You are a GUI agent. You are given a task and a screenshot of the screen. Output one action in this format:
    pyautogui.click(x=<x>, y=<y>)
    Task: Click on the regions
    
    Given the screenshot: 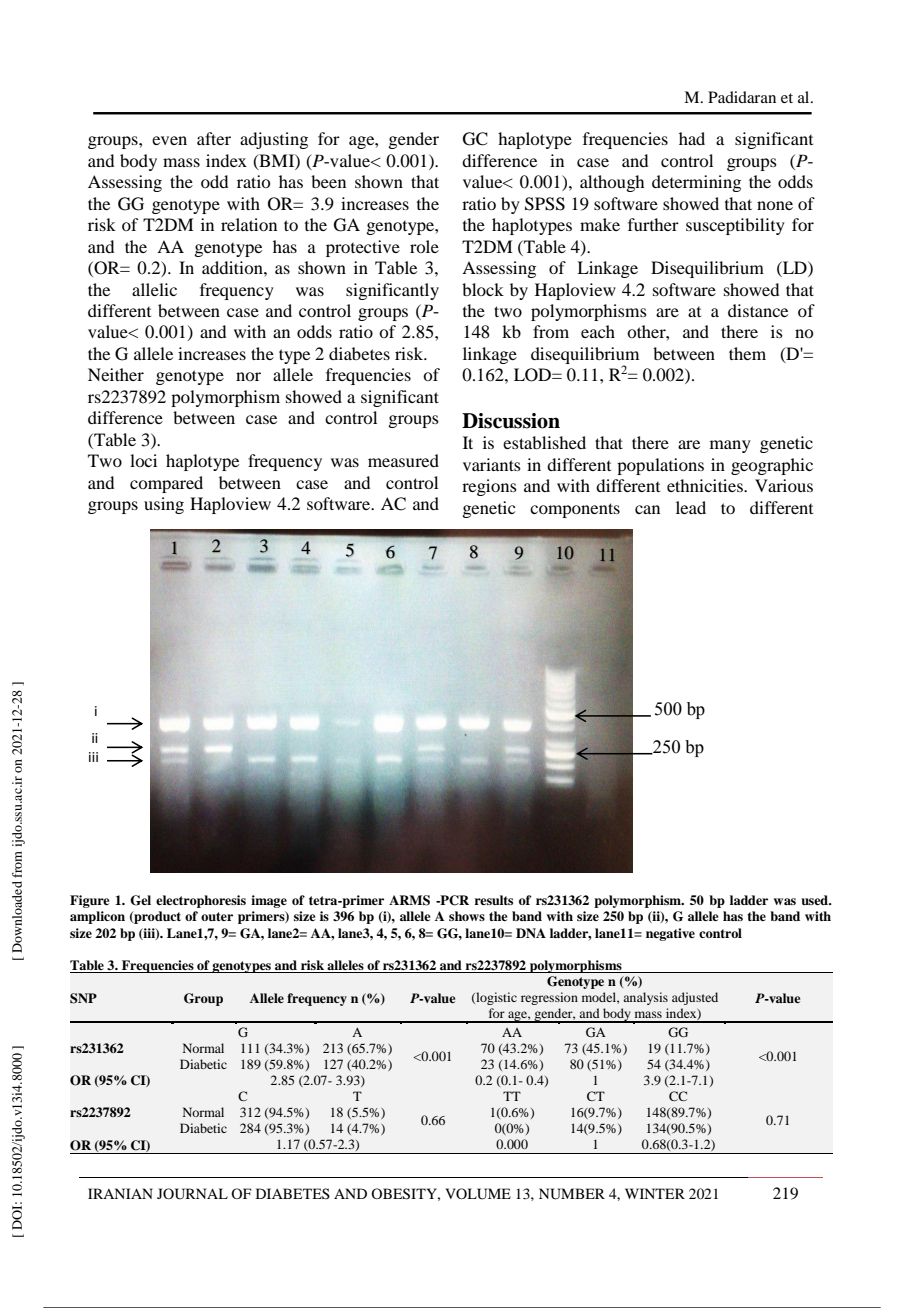 What is the action you would take?
    pyautogui.click(x=489, y=487)
